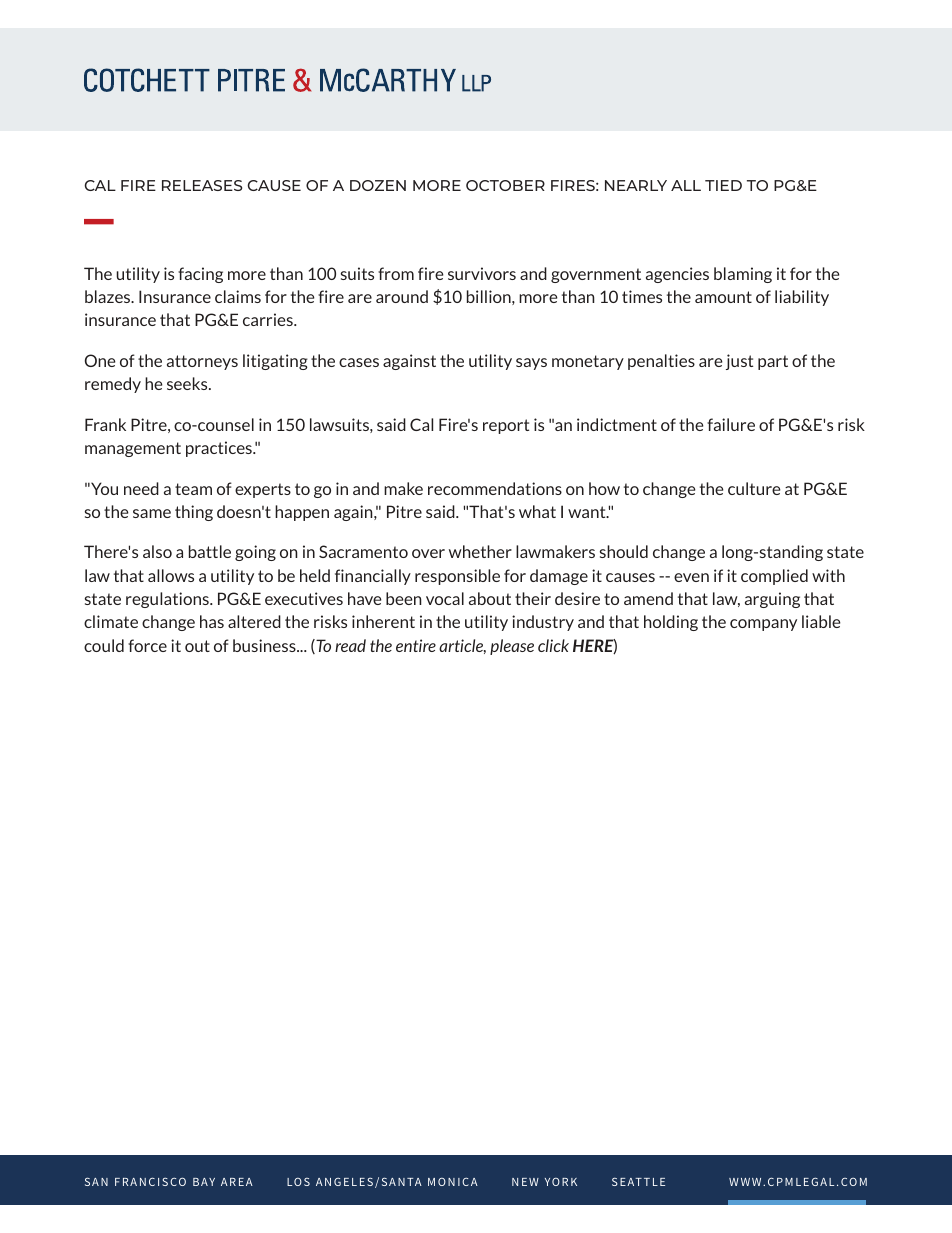 The image size is (952, 1233). Describe the element at coordinates (505, 185) in the screenshot. I see `OCTOBER` at that location.
